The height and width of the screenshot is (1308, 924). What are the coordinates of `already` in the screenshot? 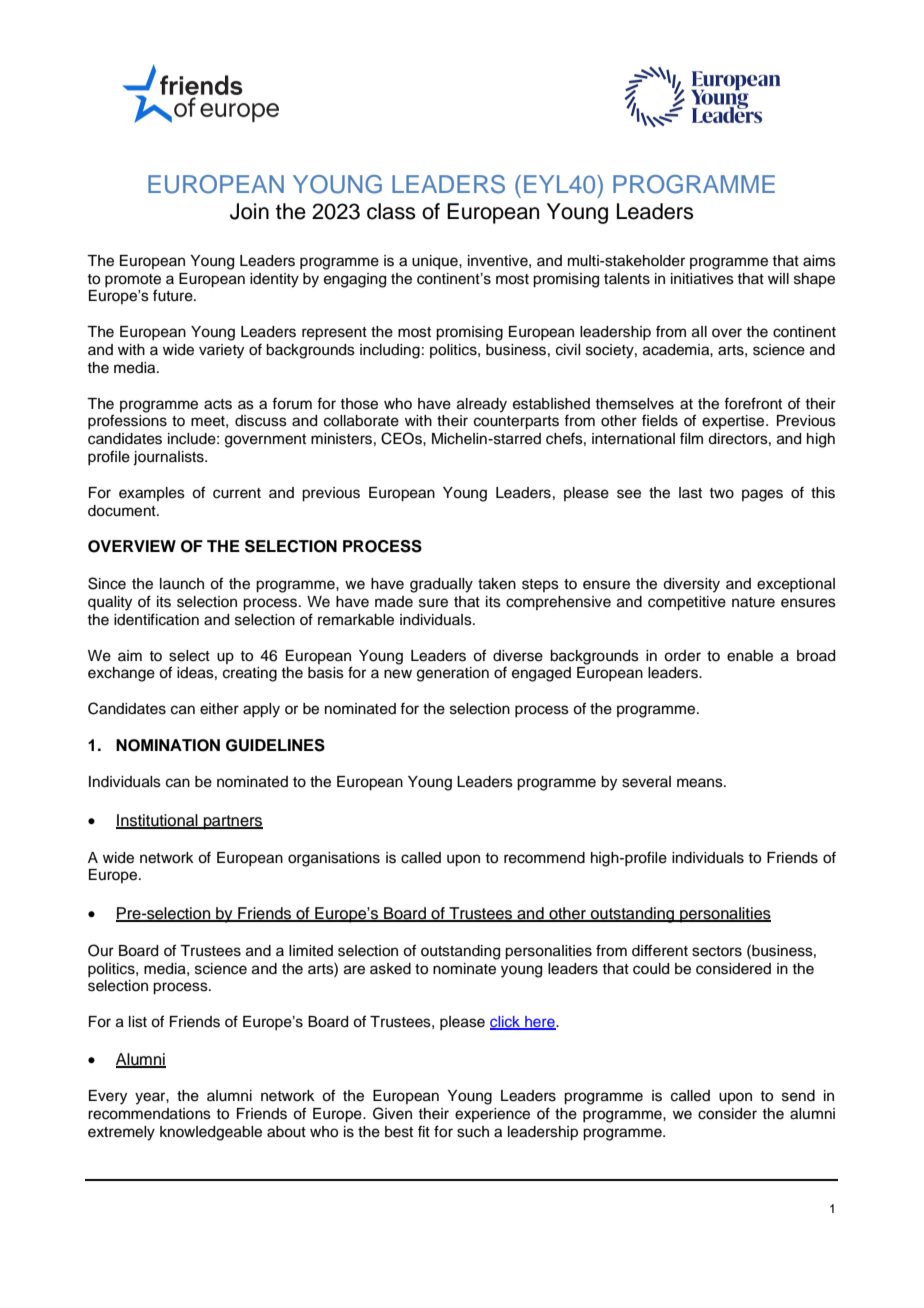 It's located at (482, 405).
